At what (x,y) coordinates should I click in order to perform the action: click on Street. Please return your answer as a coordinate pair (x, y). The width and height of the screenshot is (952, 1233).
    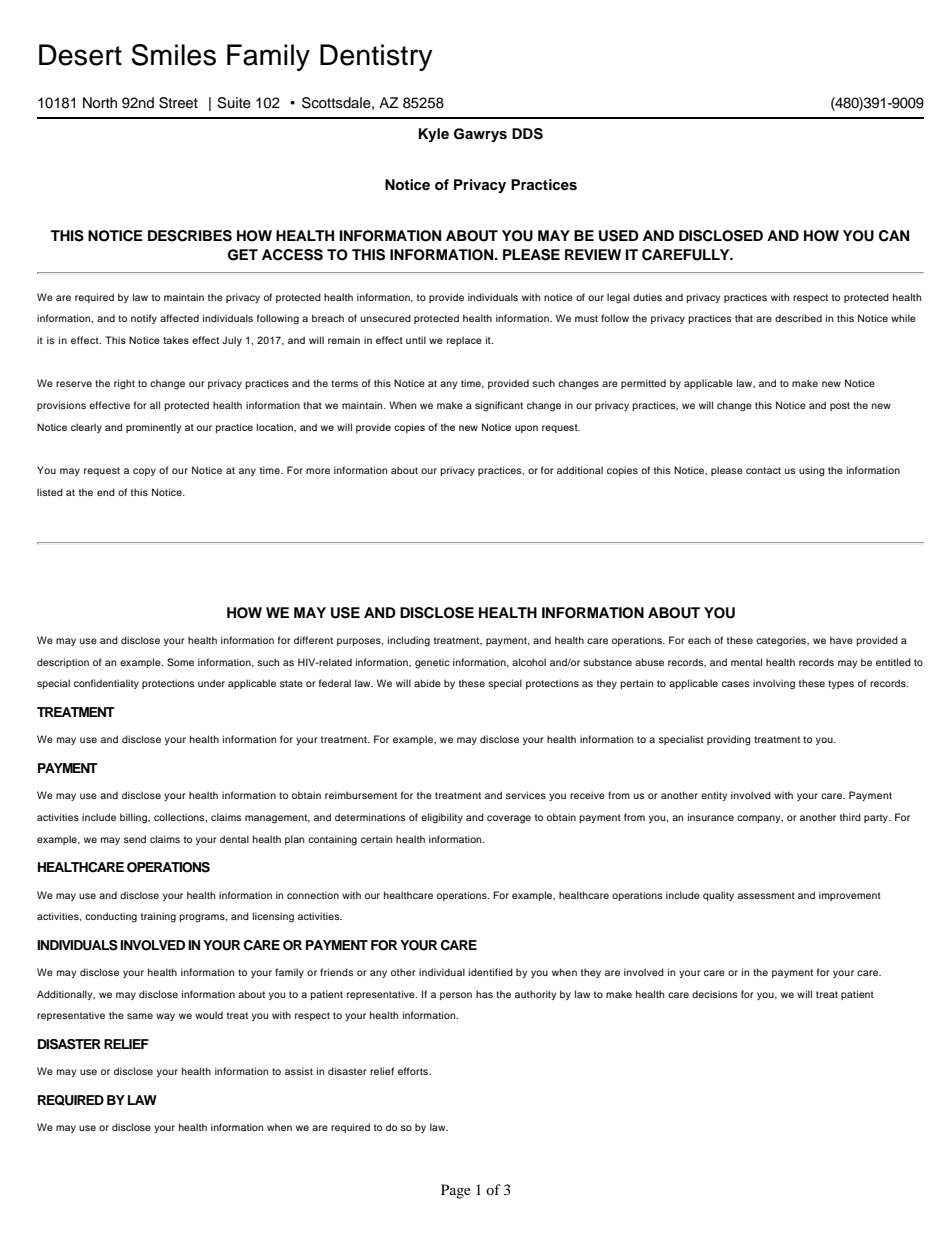
    Looking at the image, I should click on (178, 103).
